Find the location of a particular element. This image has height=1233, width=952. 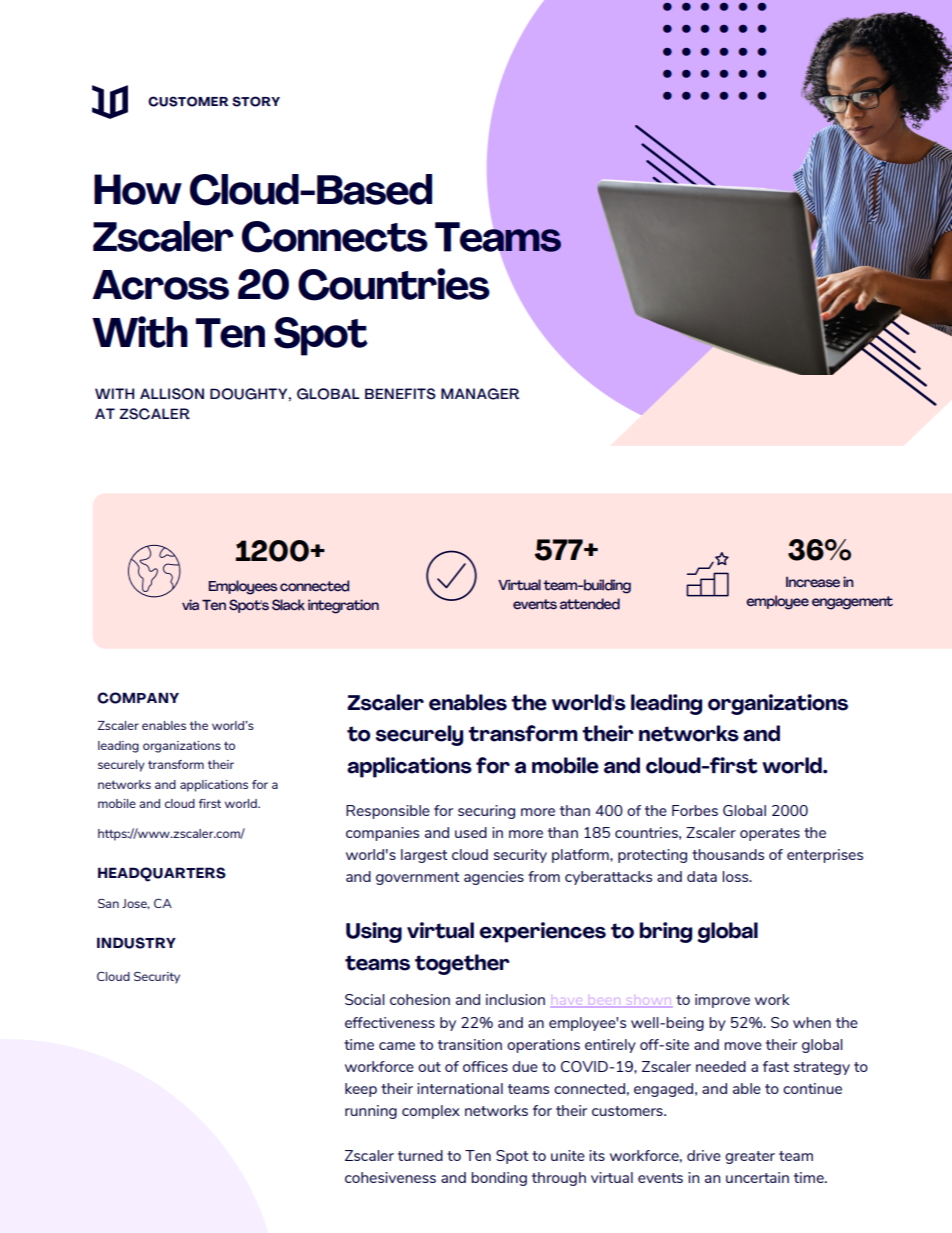

MANAGER is located at coordinates (480, 394).
